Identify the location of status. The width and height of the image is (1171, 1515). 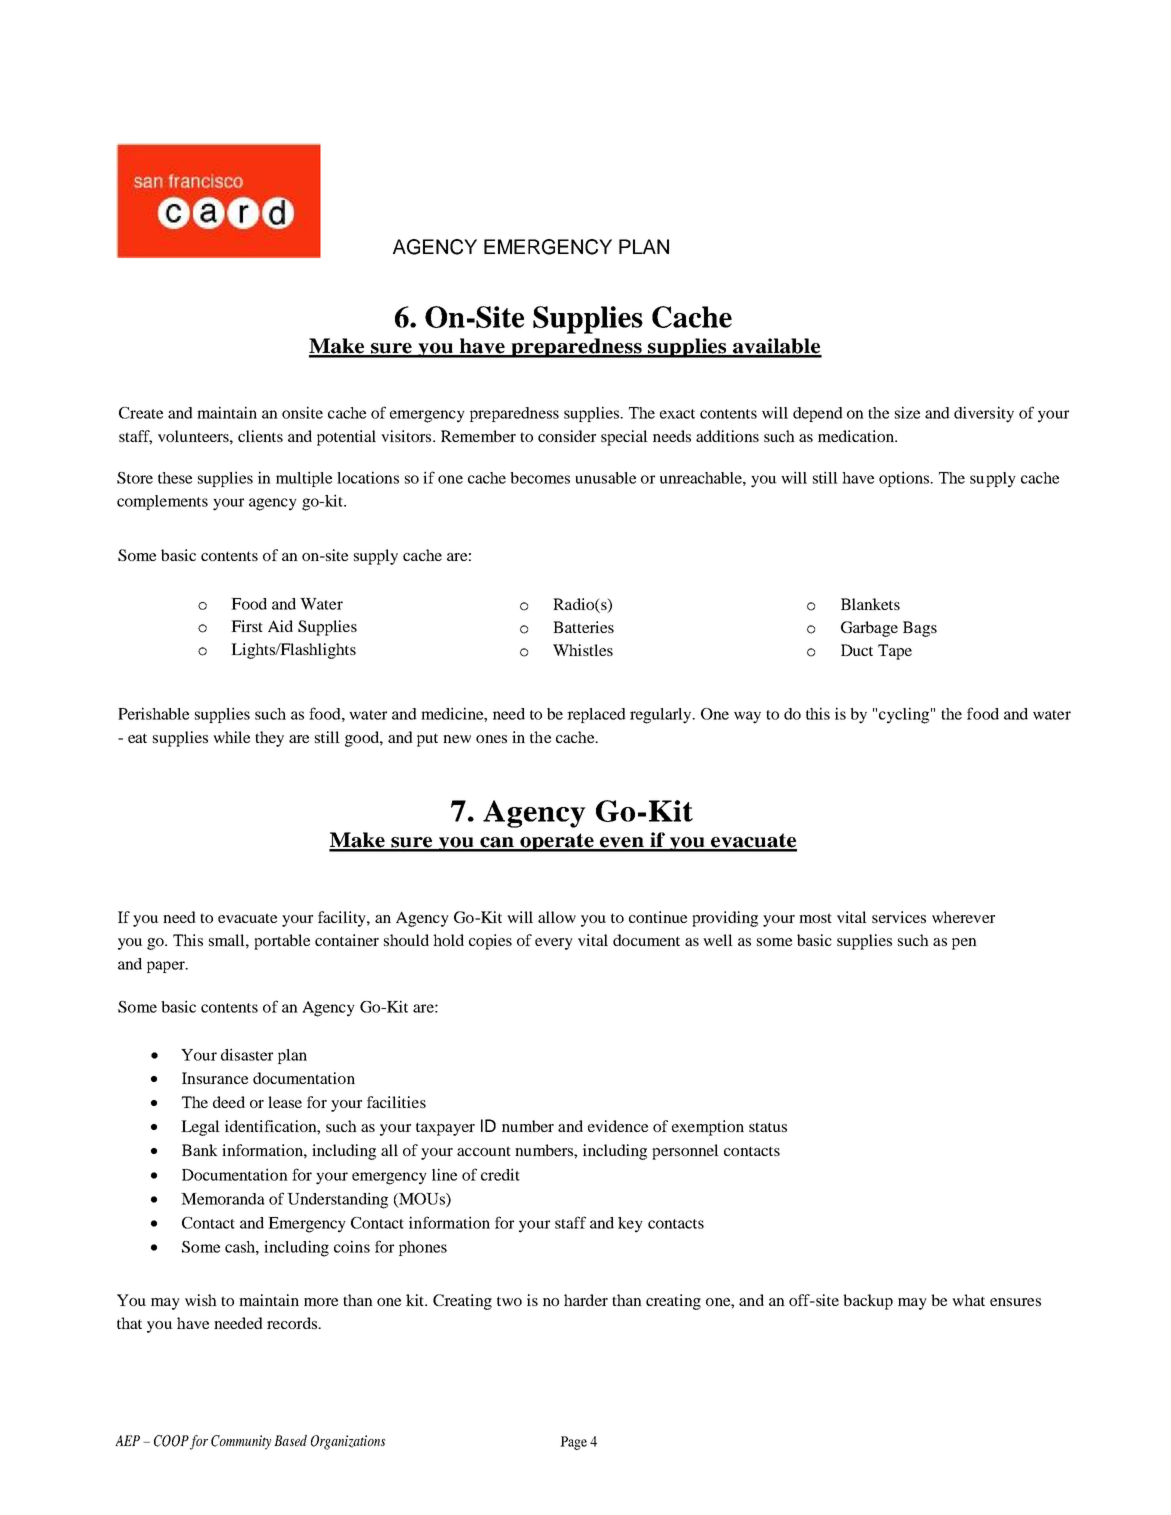
(768, 1127).
